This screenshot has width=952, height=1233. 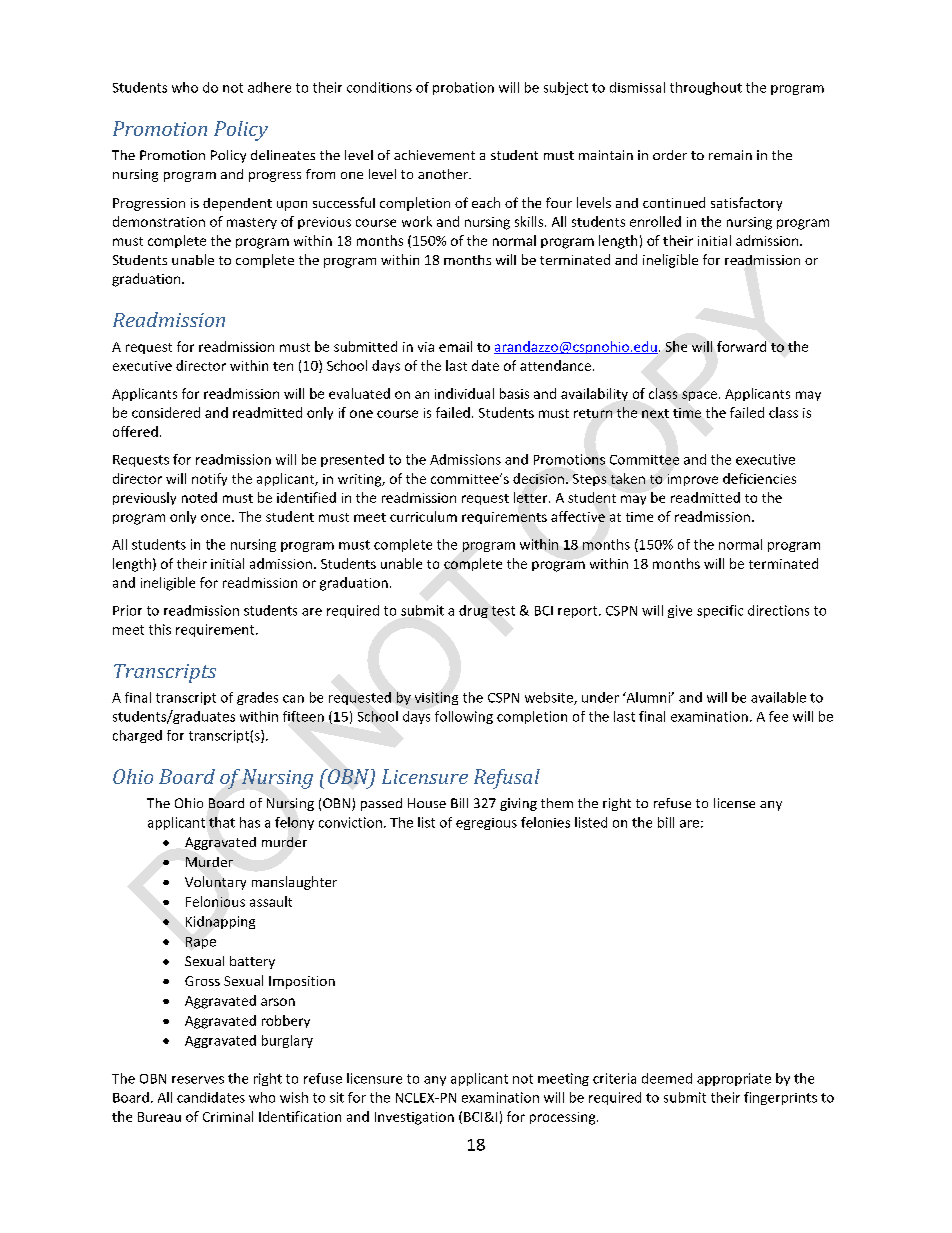 What do you see at coordinates (486, 824) in the screenshot?
I see `egregious` at bounding box center [486, 824].
